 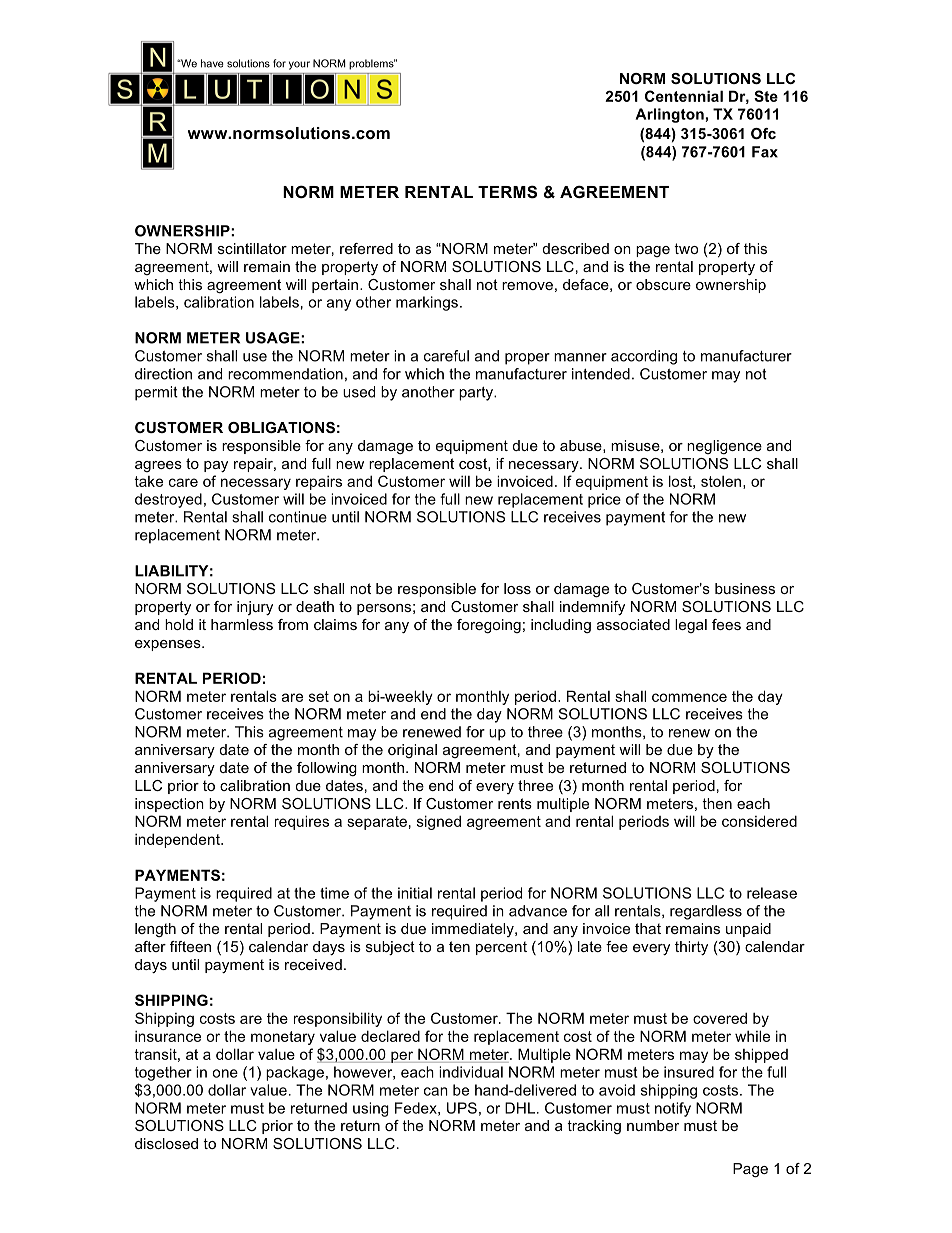 What do you see at coordinates (691, 626) in the screenshot?
I see `legal` at bounding box center [691, 626].
